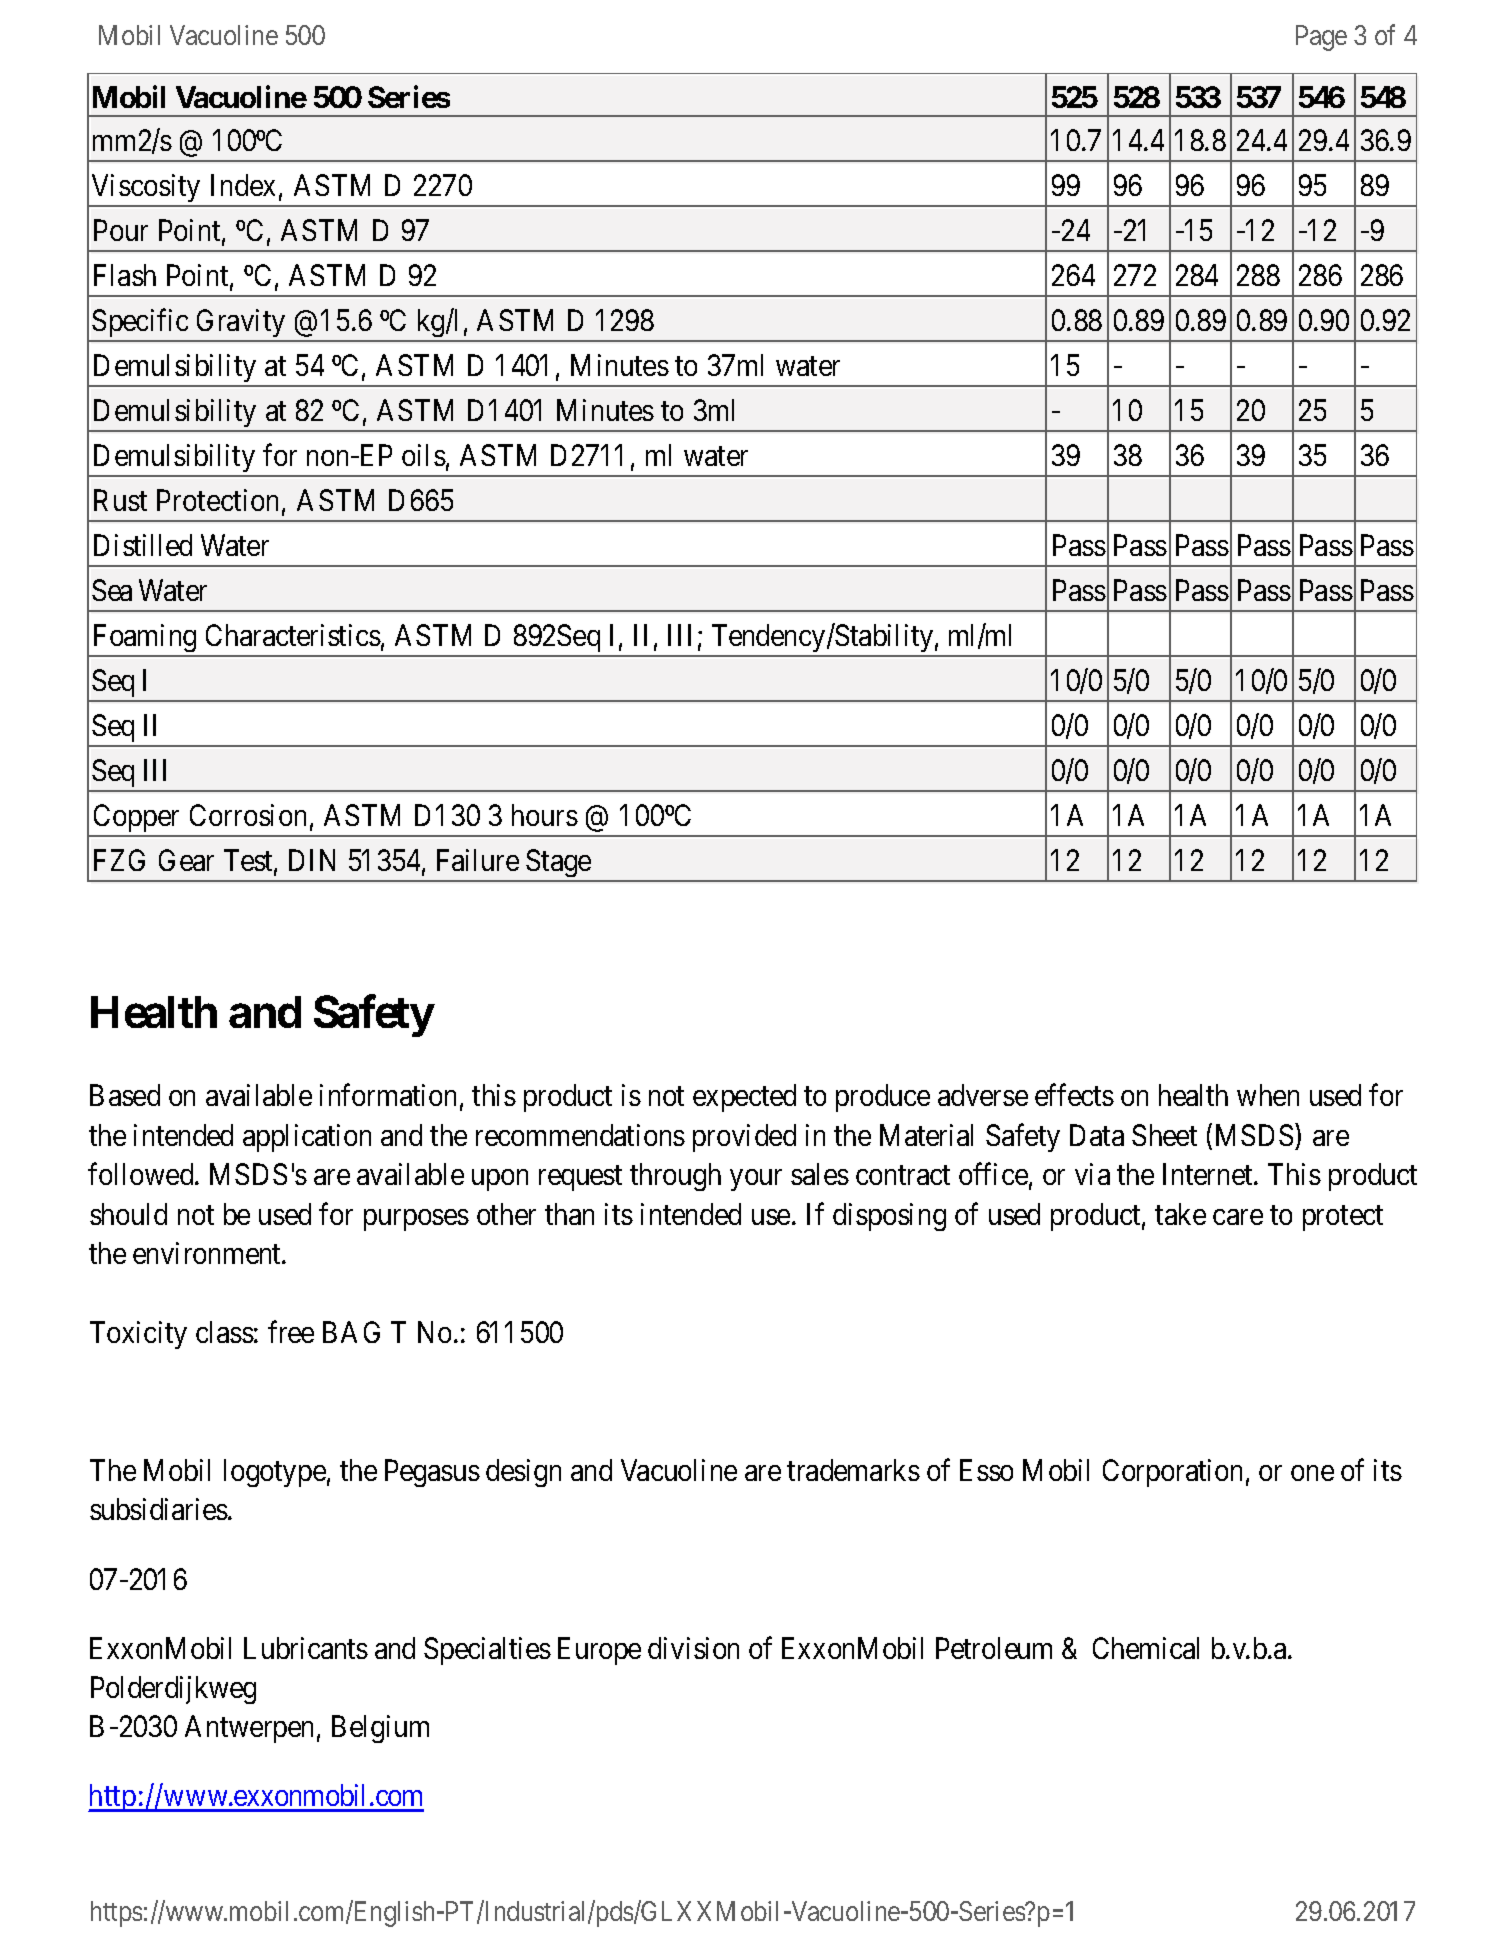  What do you see at coordinates (312, 860) in the screenshot?
I see `DIN` at bounding box center [312, 860].
